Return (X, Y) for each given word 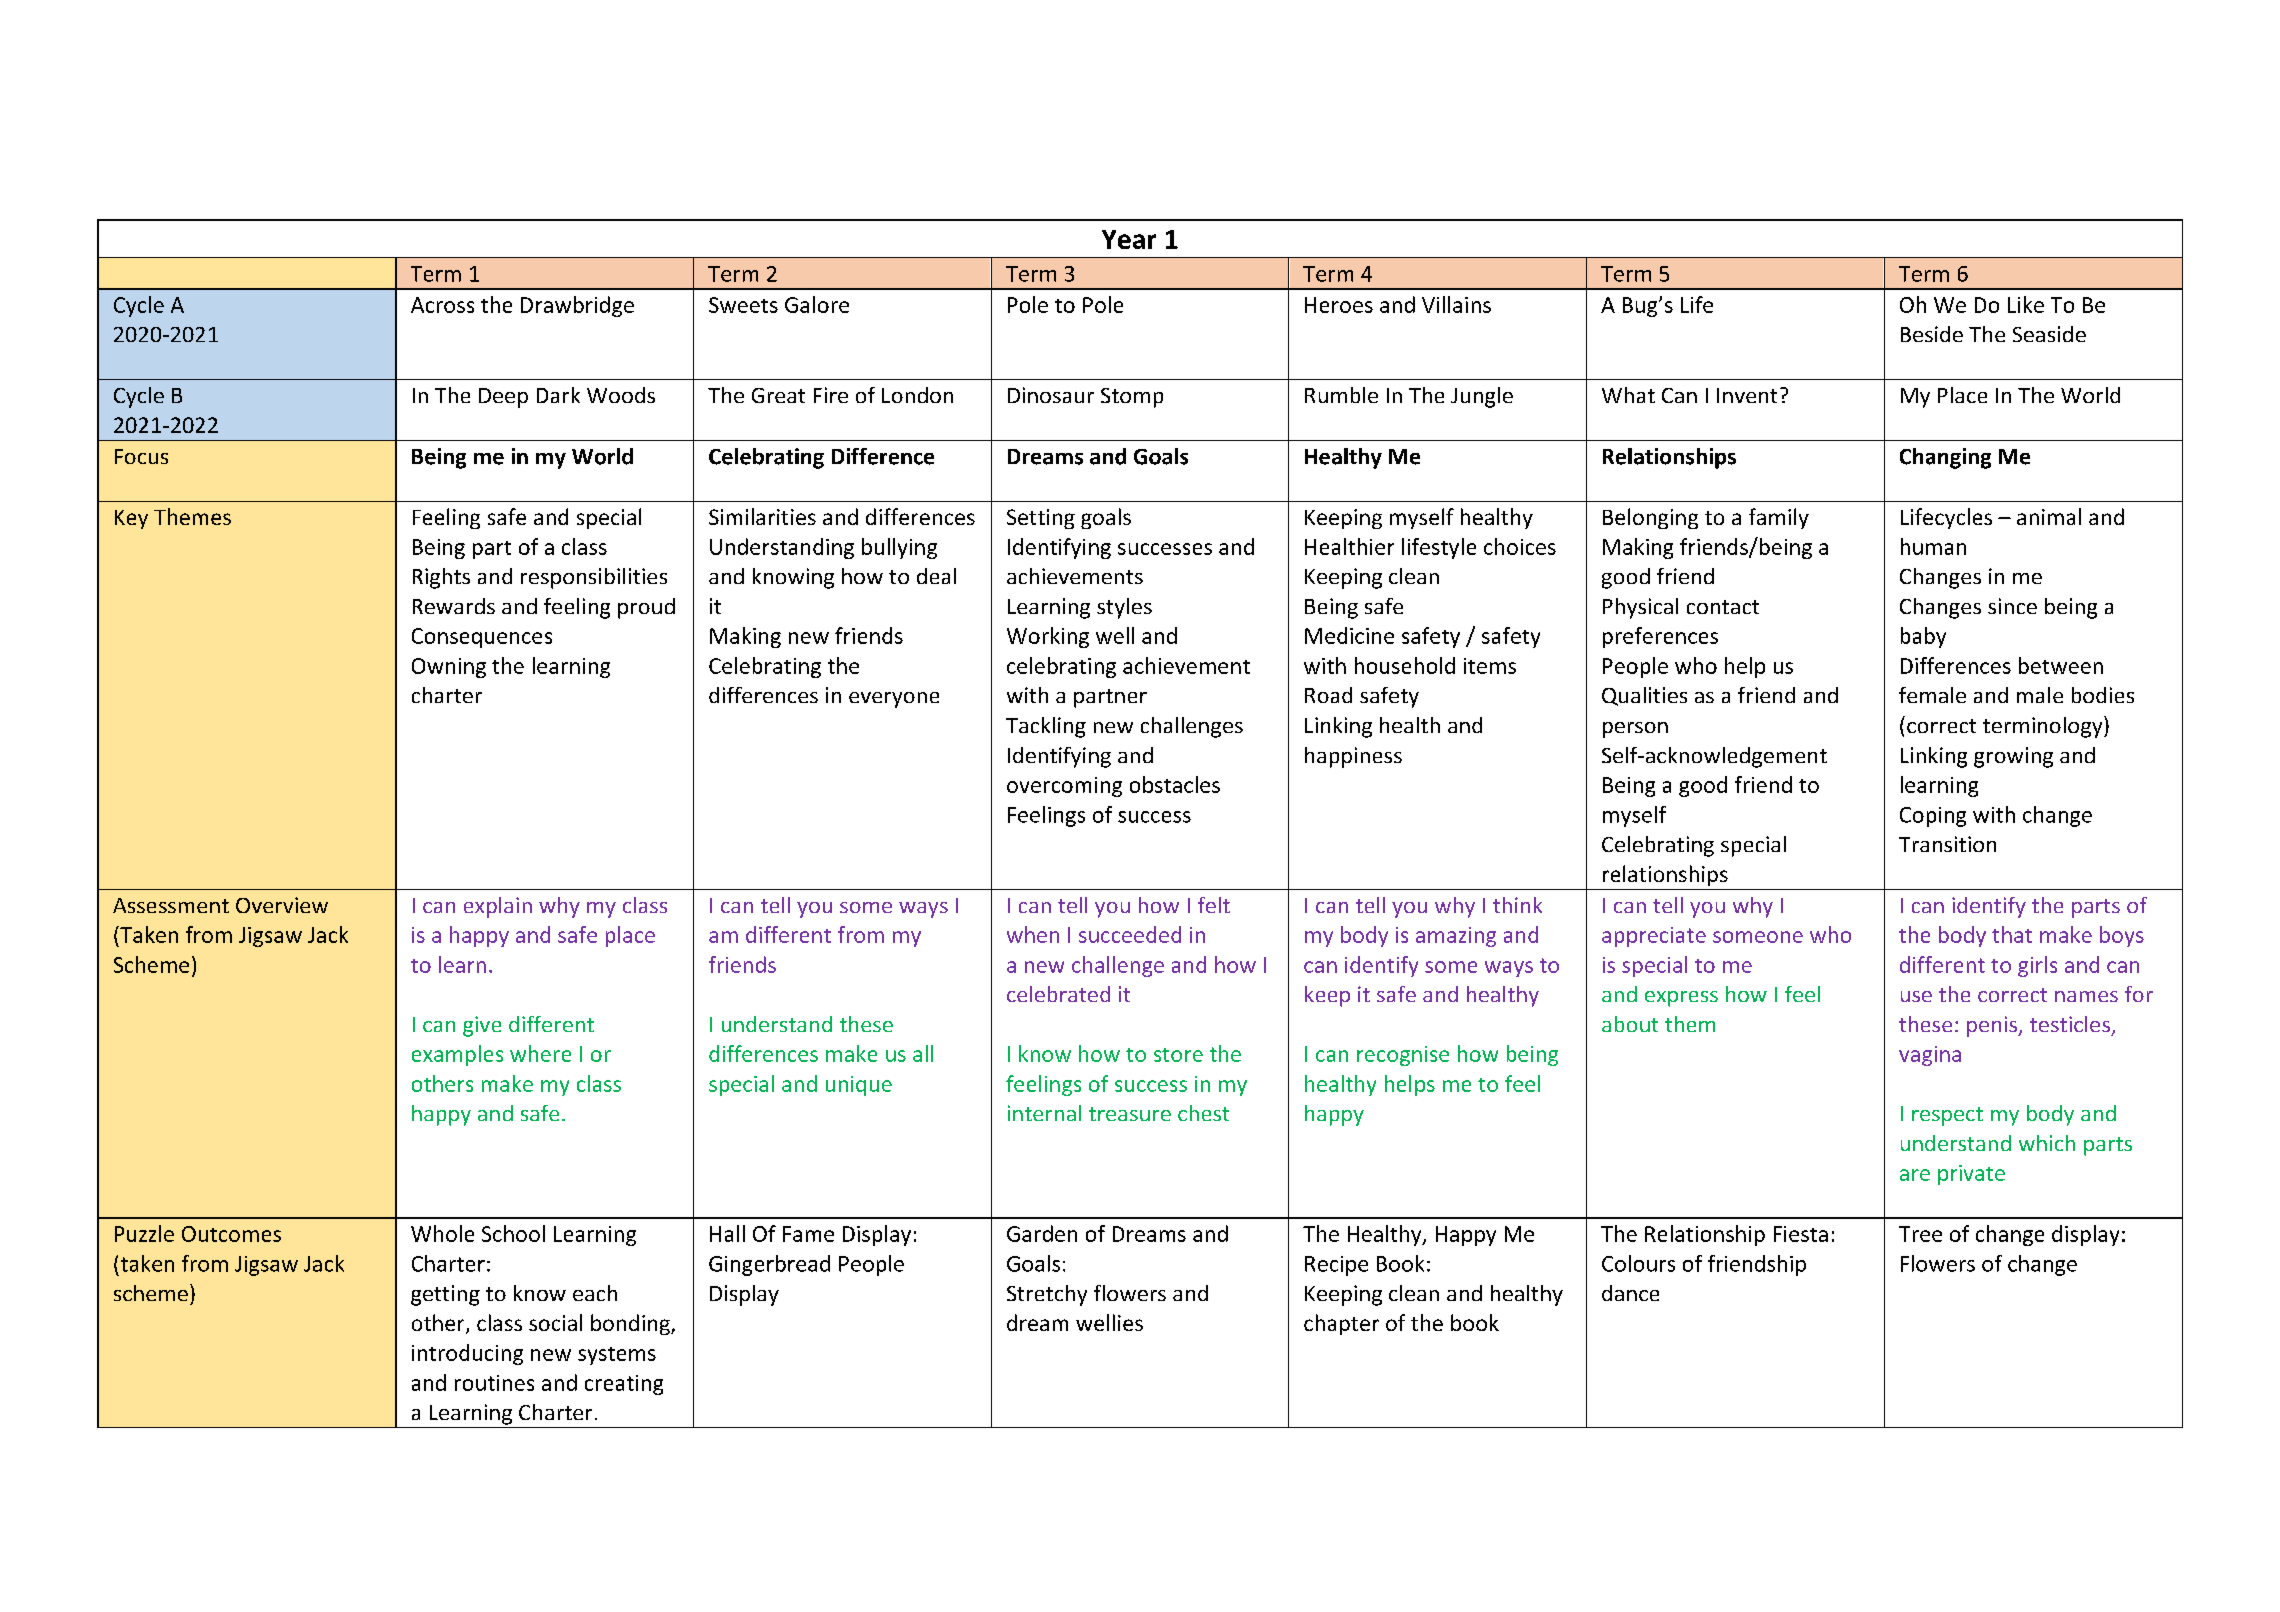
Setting (1041, 519)
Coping (1933, 817)
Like (2026, 304)
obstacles (1175, 784)
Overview (282, 905)
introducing (467, 1354)
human (1933, 546)
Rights (441, 578)
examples (457, 1055)
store (1178, 1055)
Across (442, 305)
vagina (1930, 1056)
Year (1129, 239)
